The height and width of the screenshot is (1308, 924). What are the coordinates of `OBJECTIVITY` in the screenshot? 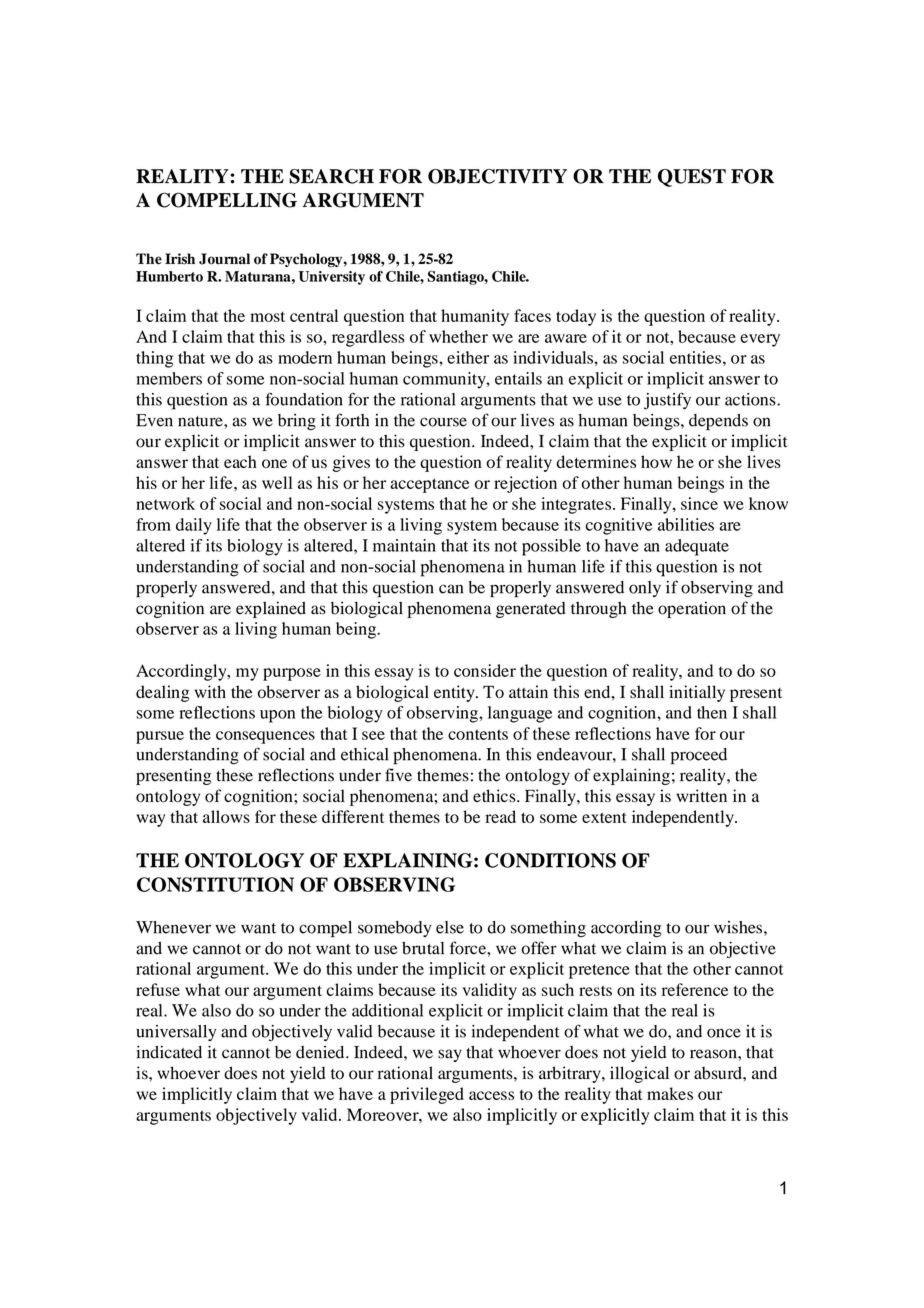 It's located at (497, 176).
